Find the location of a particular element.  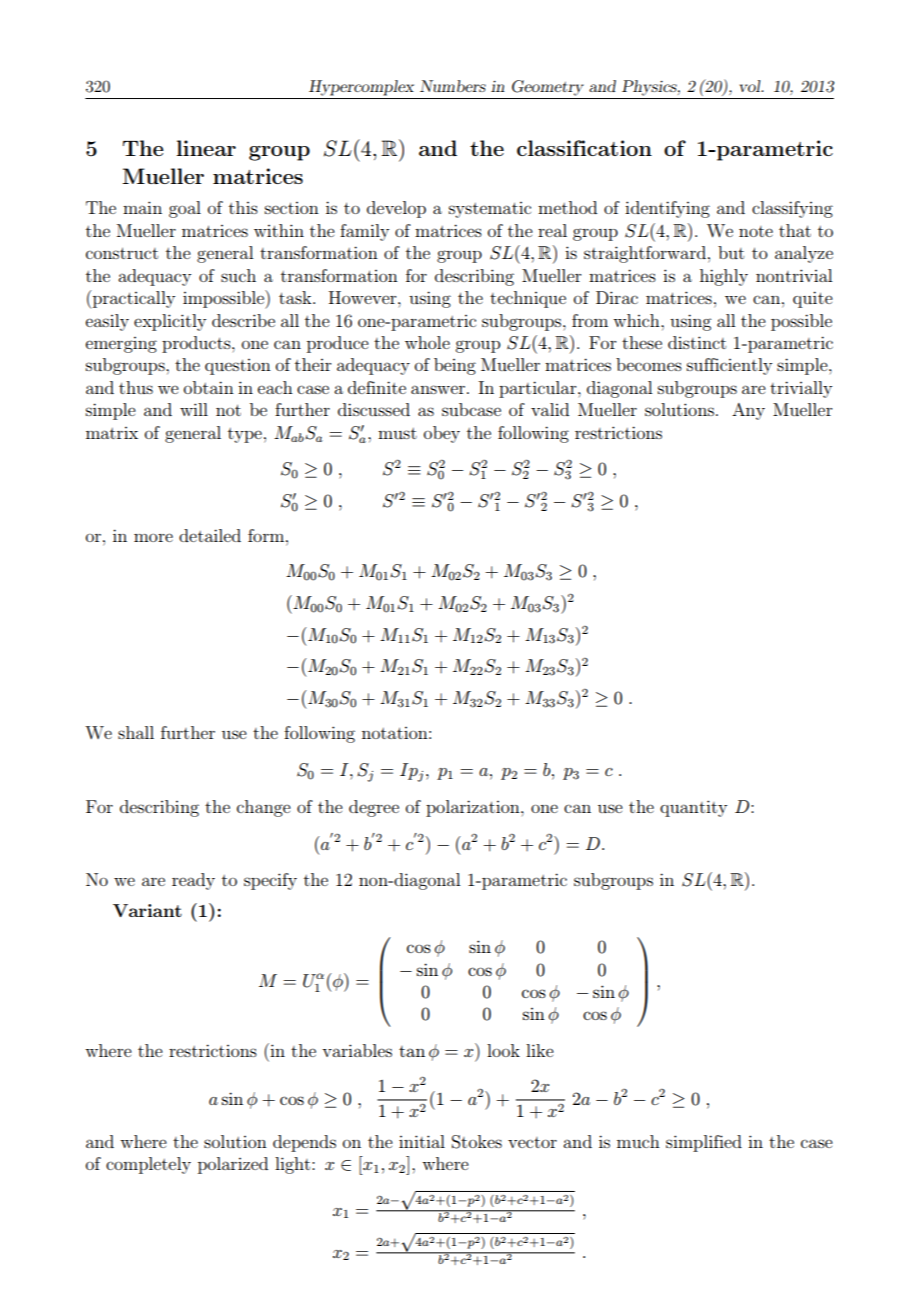

linear is located at coordinates (206, 148).
